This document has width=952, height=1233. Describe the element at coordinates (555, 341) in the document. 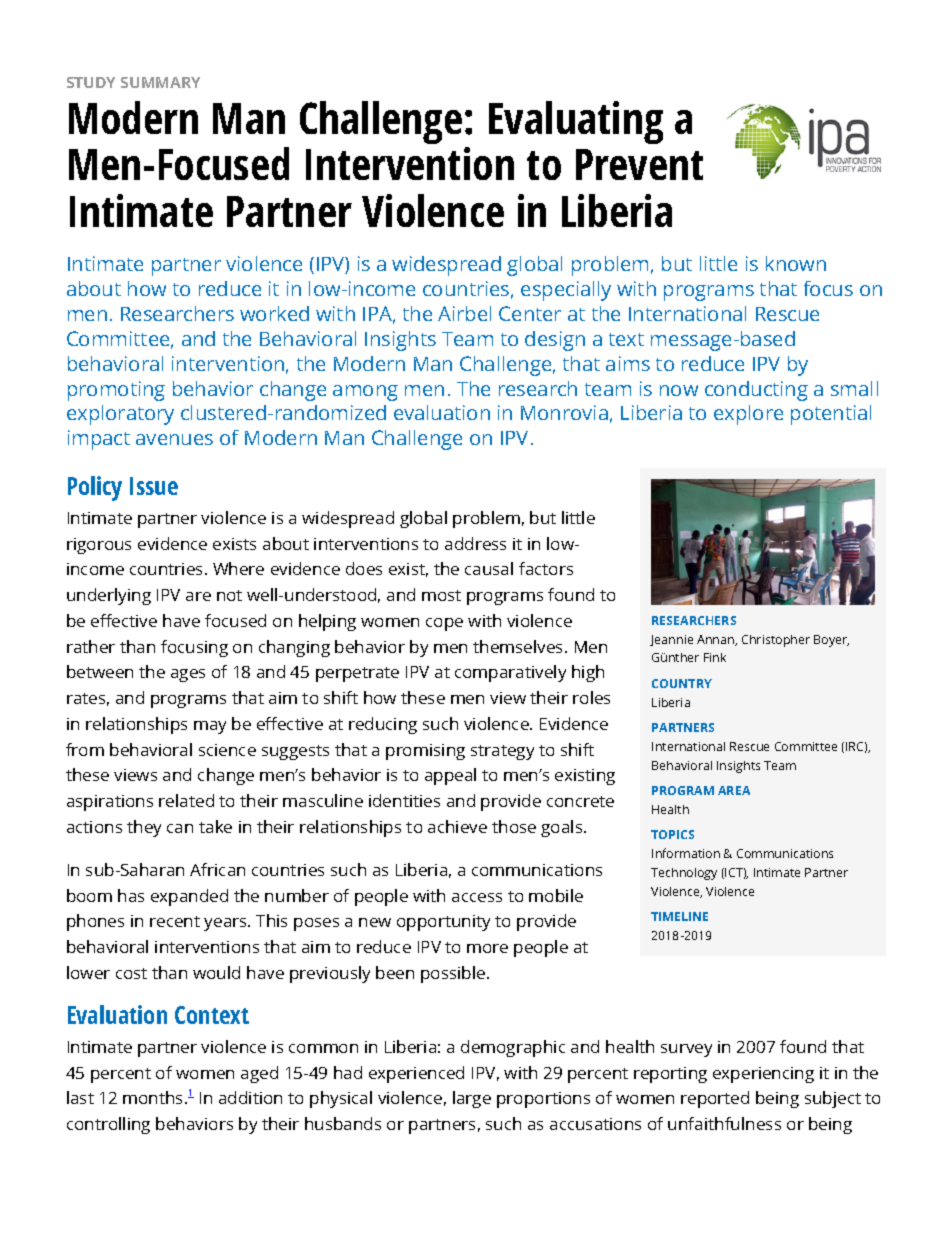

I see `design` at that location.
